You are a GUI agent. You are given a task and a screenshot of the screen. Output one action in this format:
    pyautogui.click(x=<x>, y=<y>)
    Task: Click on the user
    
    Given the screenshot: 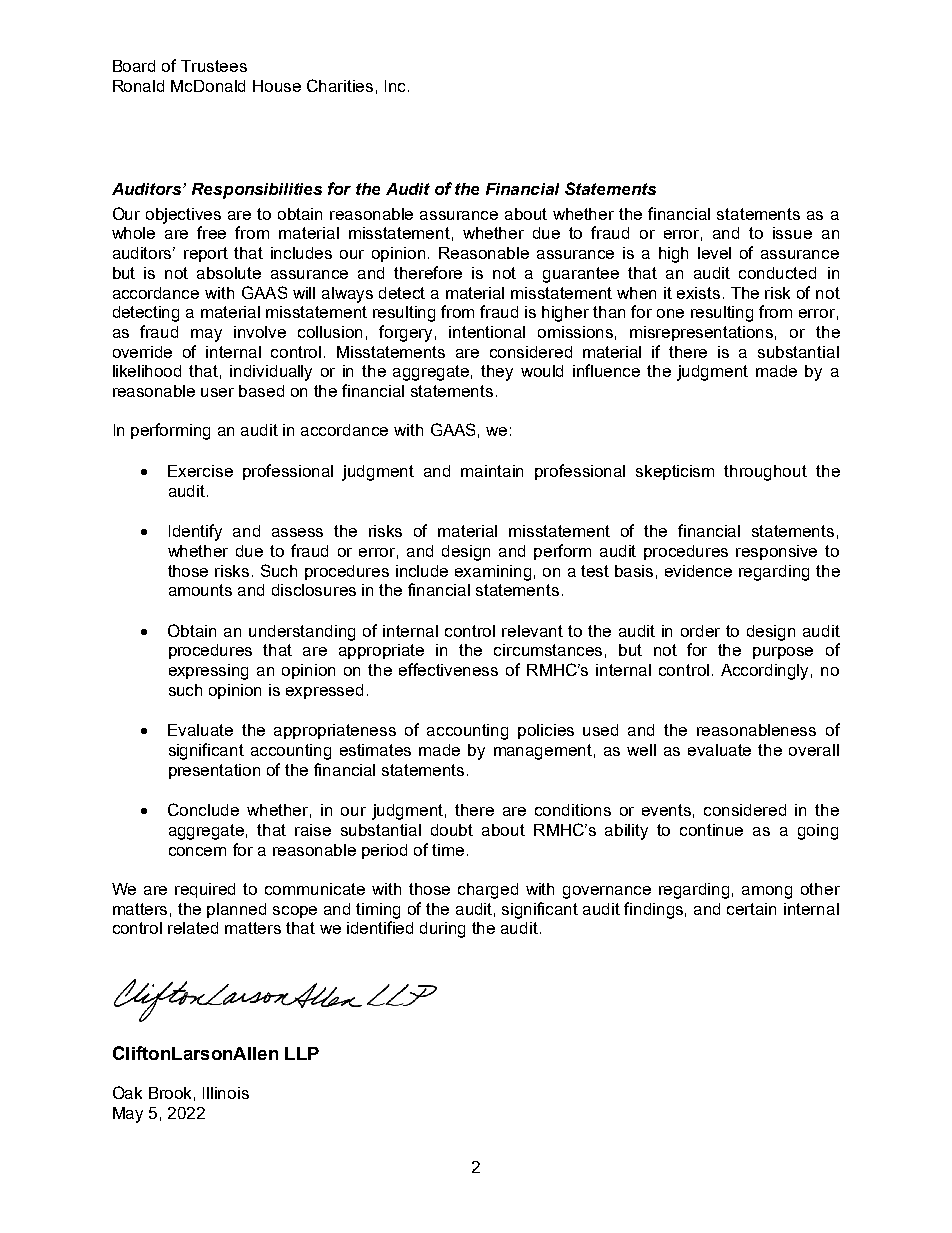 What is the action you would take?
    pyautogui.click(x=217, y=392)
